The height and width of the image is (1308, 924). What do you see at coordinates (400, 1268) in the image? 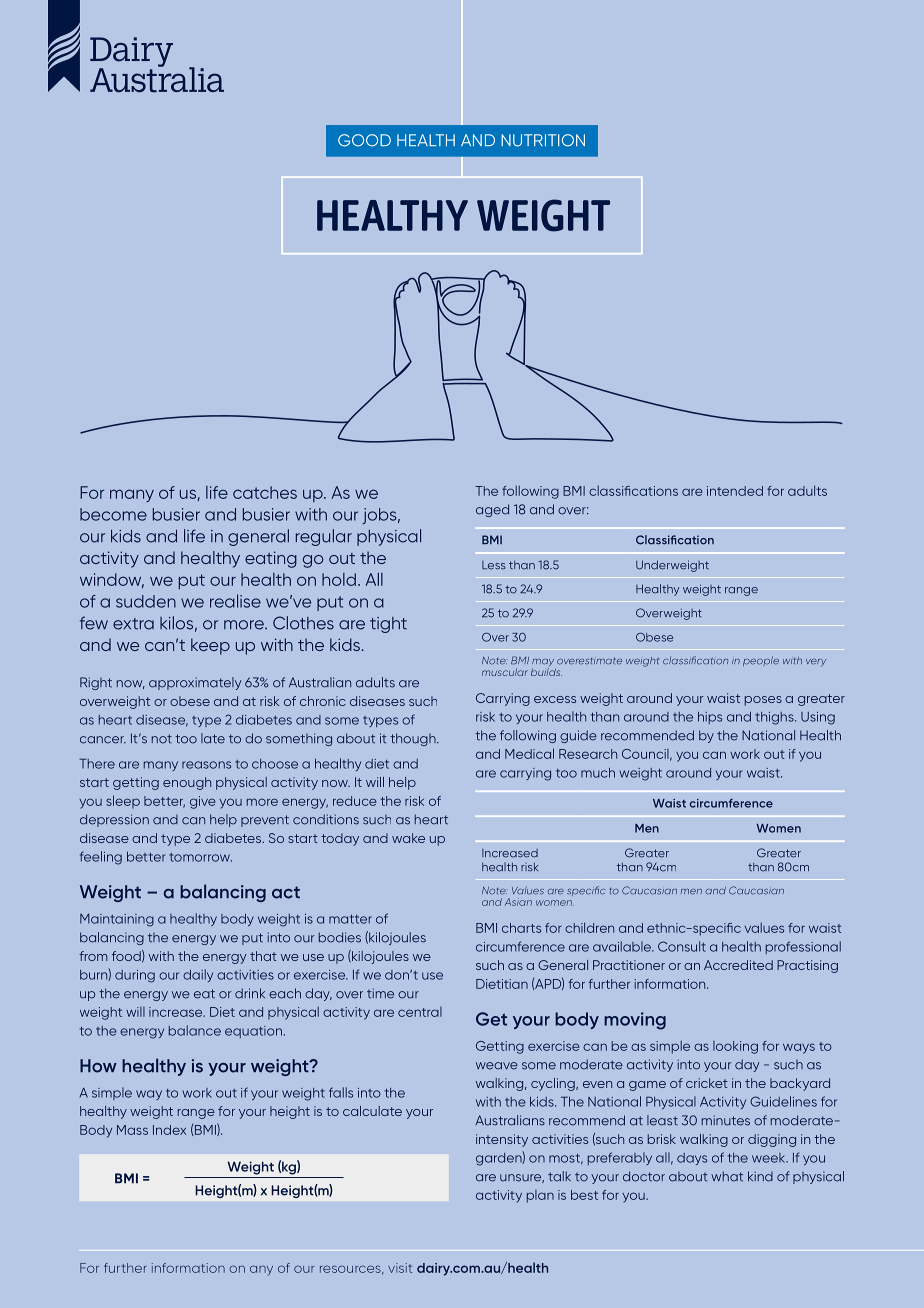
I see `visit` at bounding box center [400, 1268].
